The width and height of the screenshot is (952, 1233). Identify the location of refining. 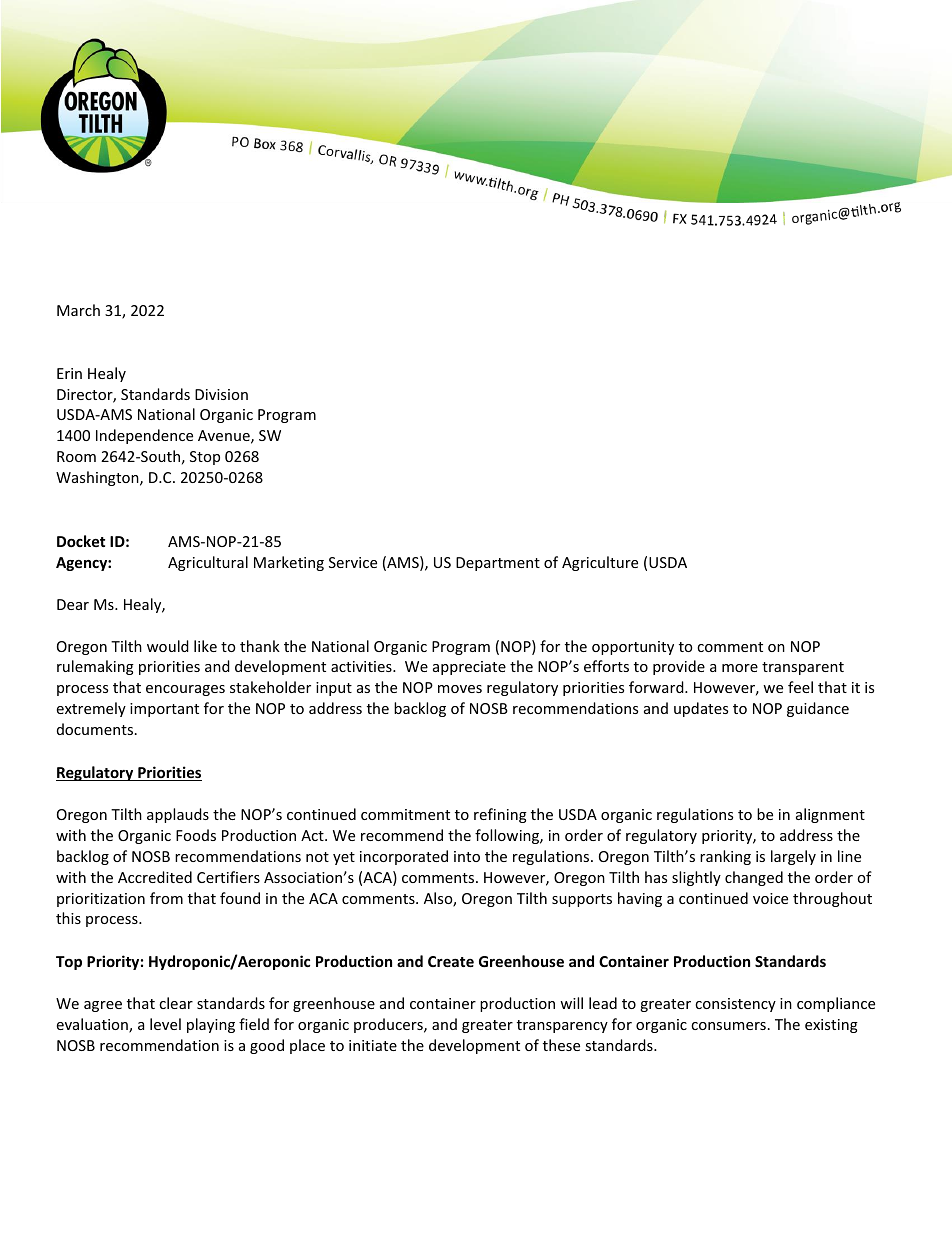
(500, 815).
